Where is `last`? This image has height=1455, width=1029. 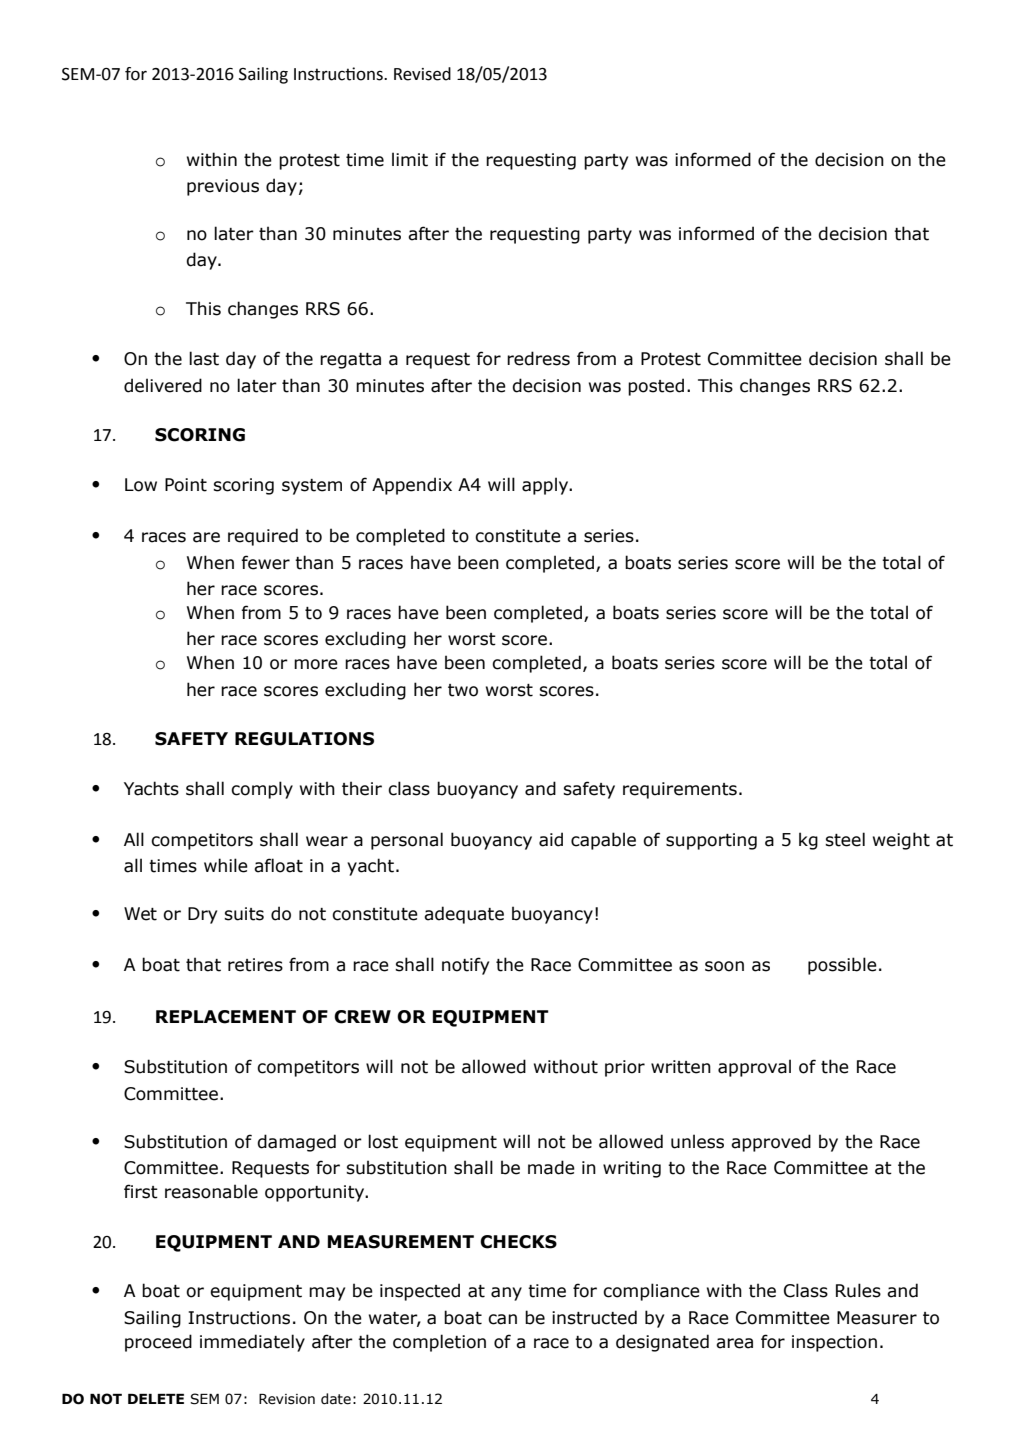
last is located at coordinates (204, 358).
